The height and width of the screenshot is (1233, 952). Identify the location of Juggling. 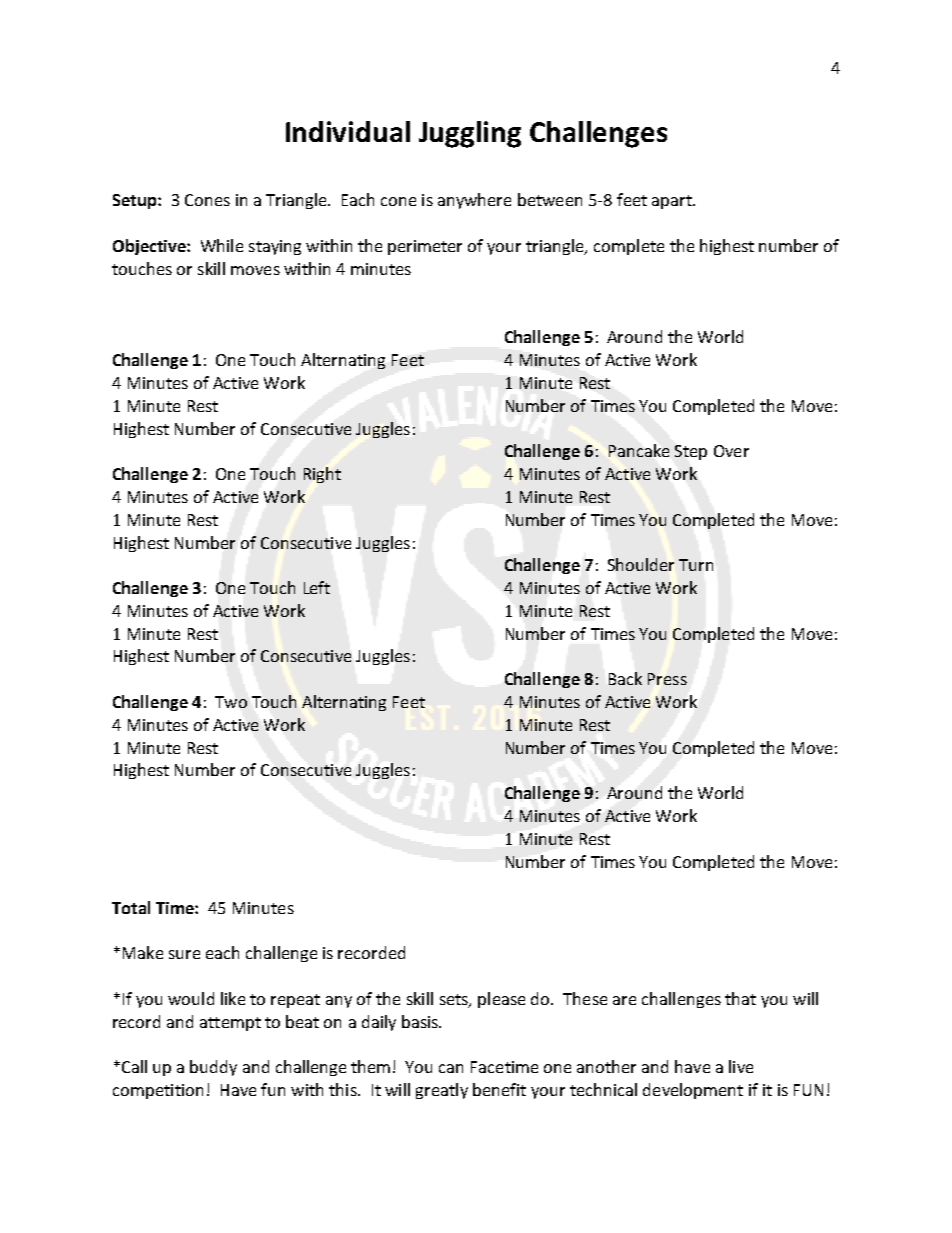
(470, 134).
